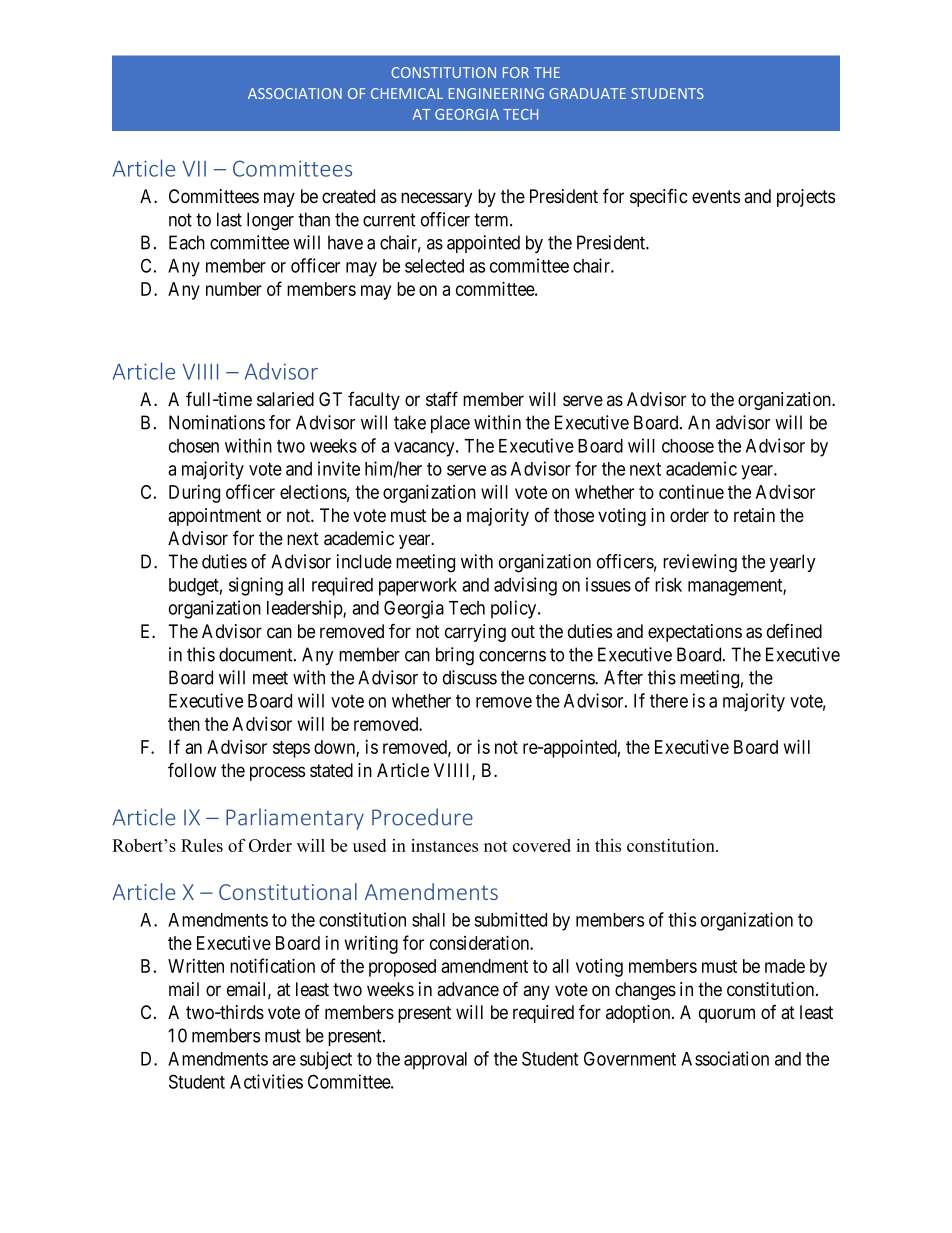 Image resolution: width=952 pixels, height=1233 pixels. I want to click on ENGINEERING, so click(496, 93).
